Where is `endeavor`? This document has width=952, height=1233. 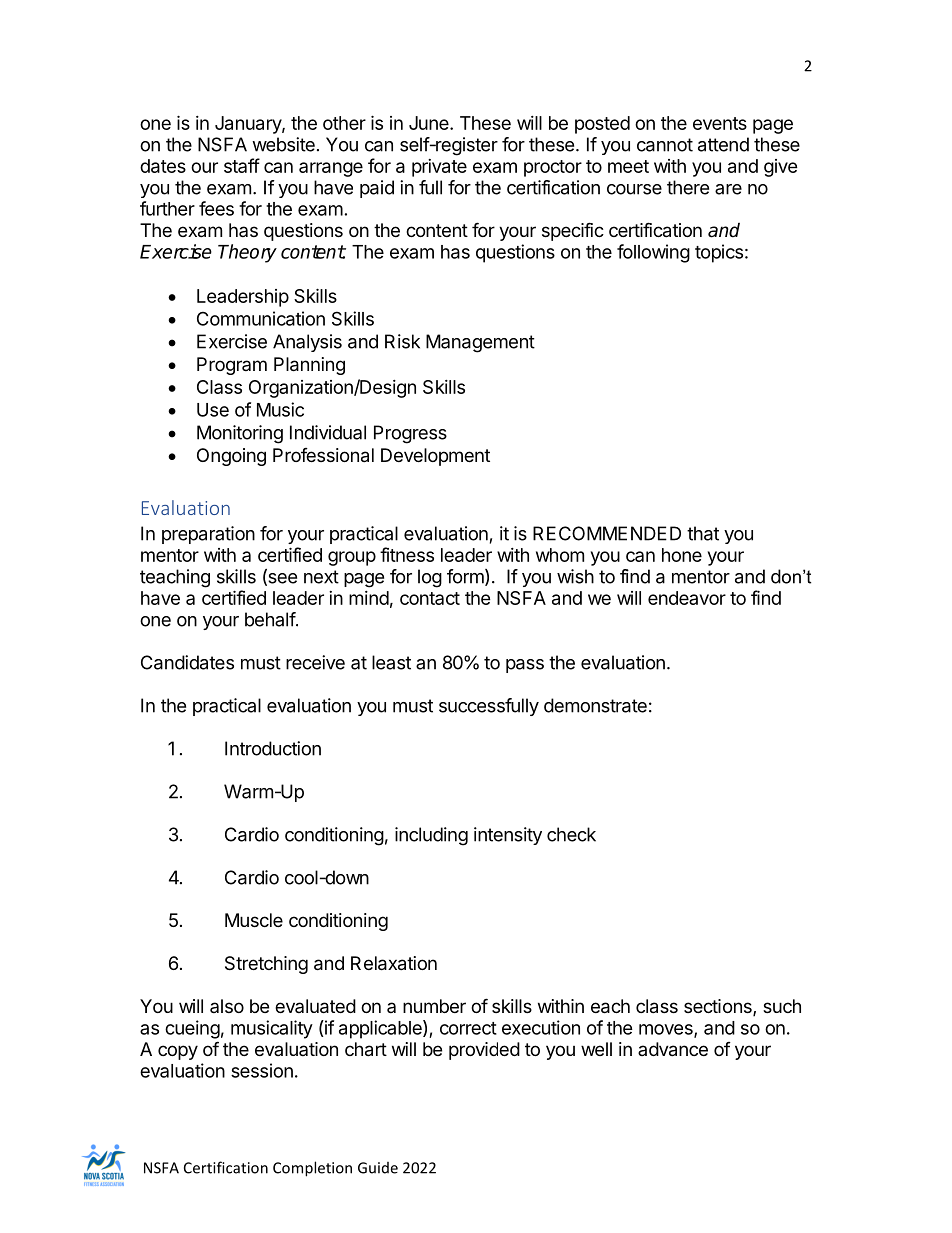 endeavor is located at coordinates (687, 598).
